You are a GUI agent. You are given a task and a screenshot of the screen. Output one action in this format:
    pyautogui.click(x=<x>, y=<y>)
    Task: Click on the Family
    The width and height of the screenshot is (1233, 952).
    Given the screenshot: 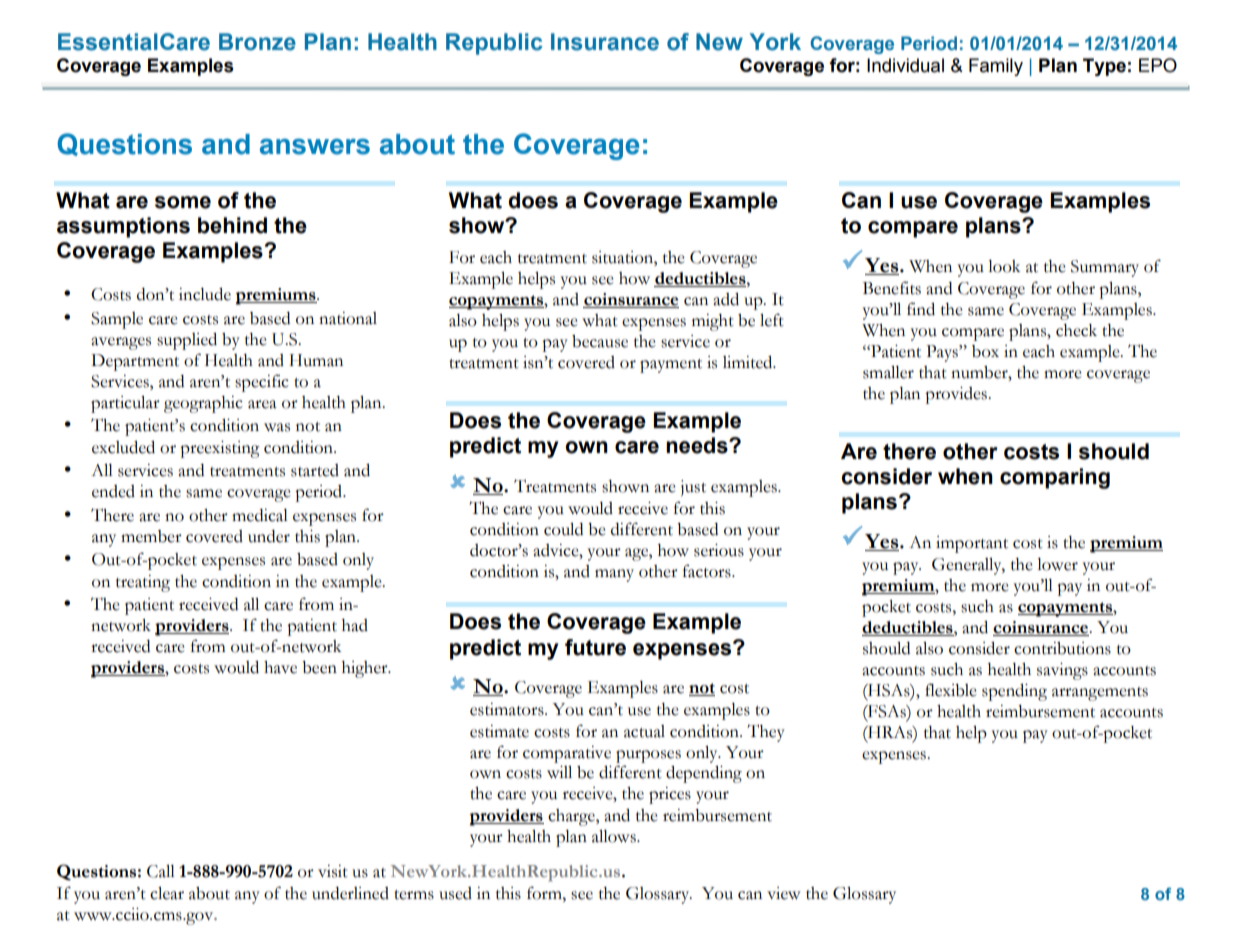 What is the action you would take?
    pyautogui.click(x=996, y=67)
